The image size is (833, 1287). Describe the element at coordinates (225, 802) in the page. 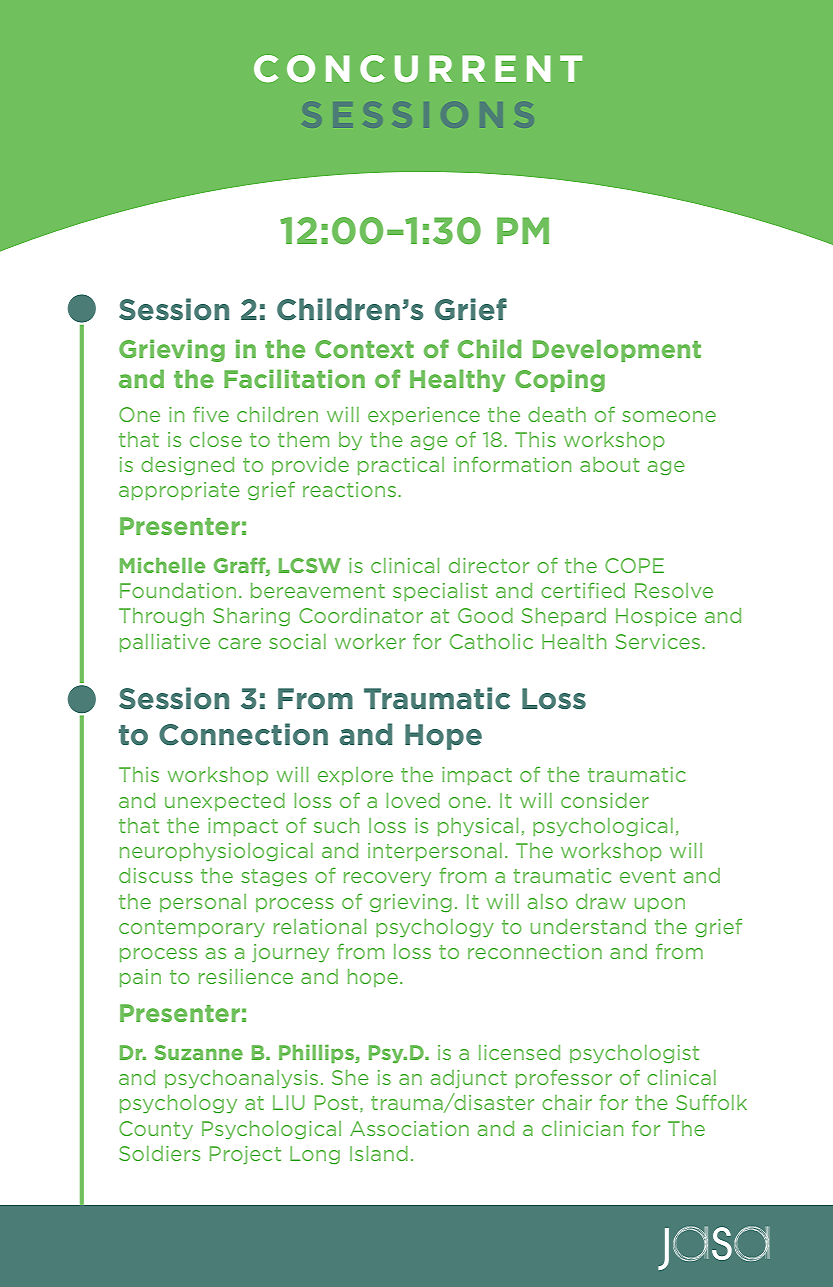

I see `unexpected` at that location.
